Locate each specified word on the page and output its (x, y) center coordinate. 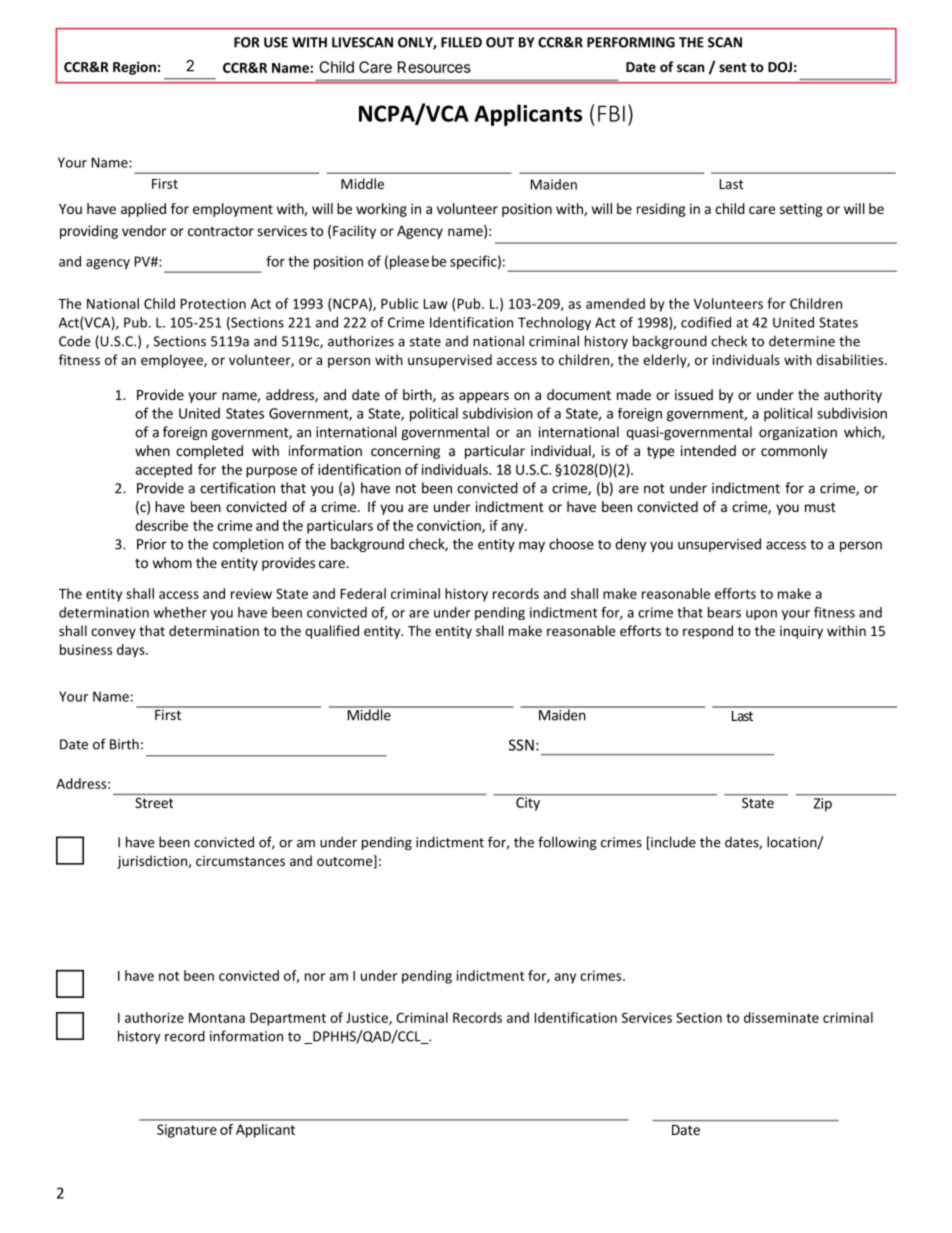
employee (173, 361)
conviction (450, 526)
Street (154, 803)
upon (761, 615)
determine (802, 341)
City (528, 803)
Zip (823, 804)
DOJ (780, 67)
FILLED (461, 42)
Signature (187, 1131)
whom (172, 562)
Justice (368, 1018)
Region (134, 68)
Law (436, 304)
